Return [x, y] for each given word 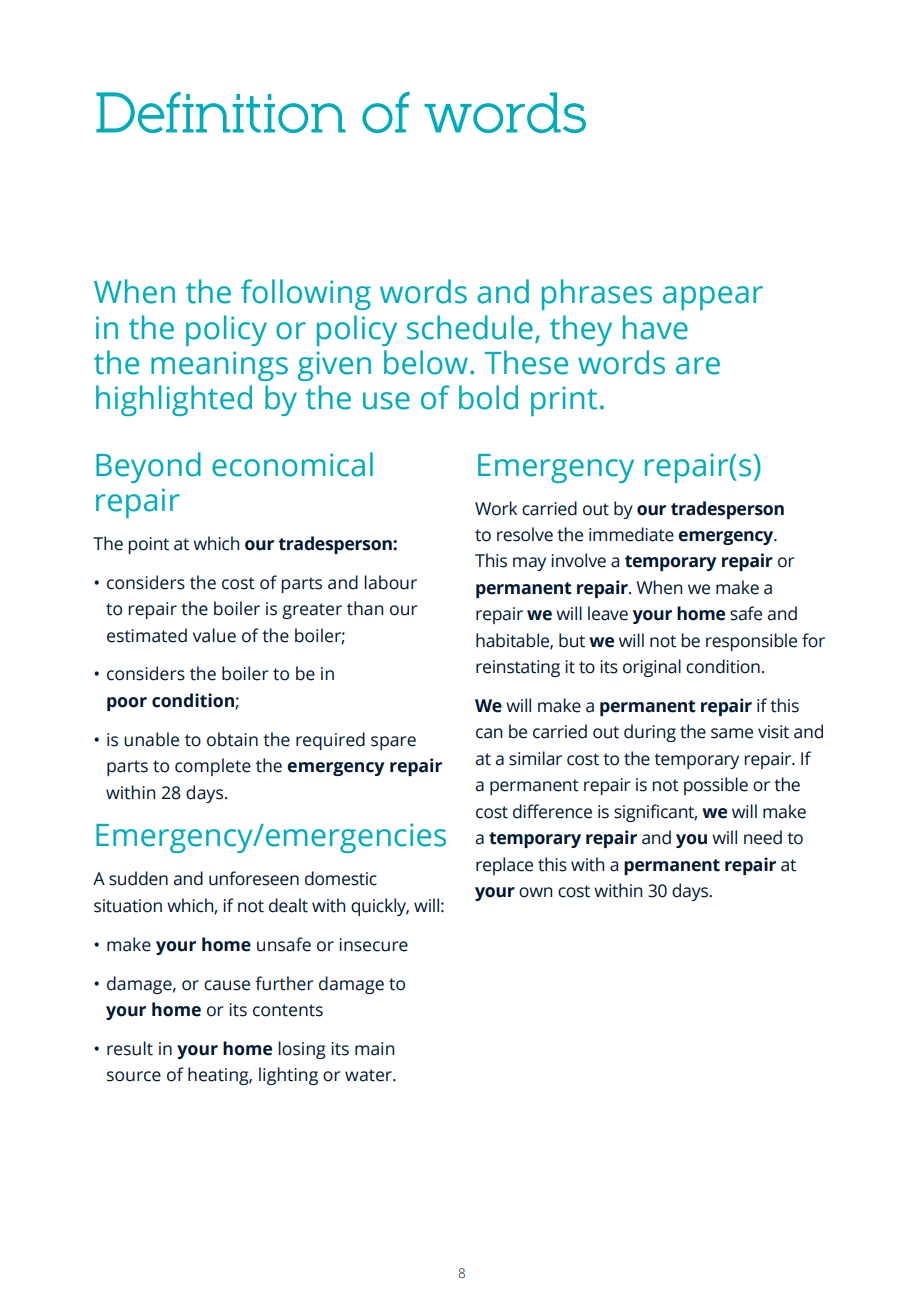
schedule [470, 327]
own [535, 892]
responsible [751, 642]
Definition [221, 112]
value [214, 635]
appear [713, 298]
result [130, 1048]
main [374, 1049]
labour [390, 582]
